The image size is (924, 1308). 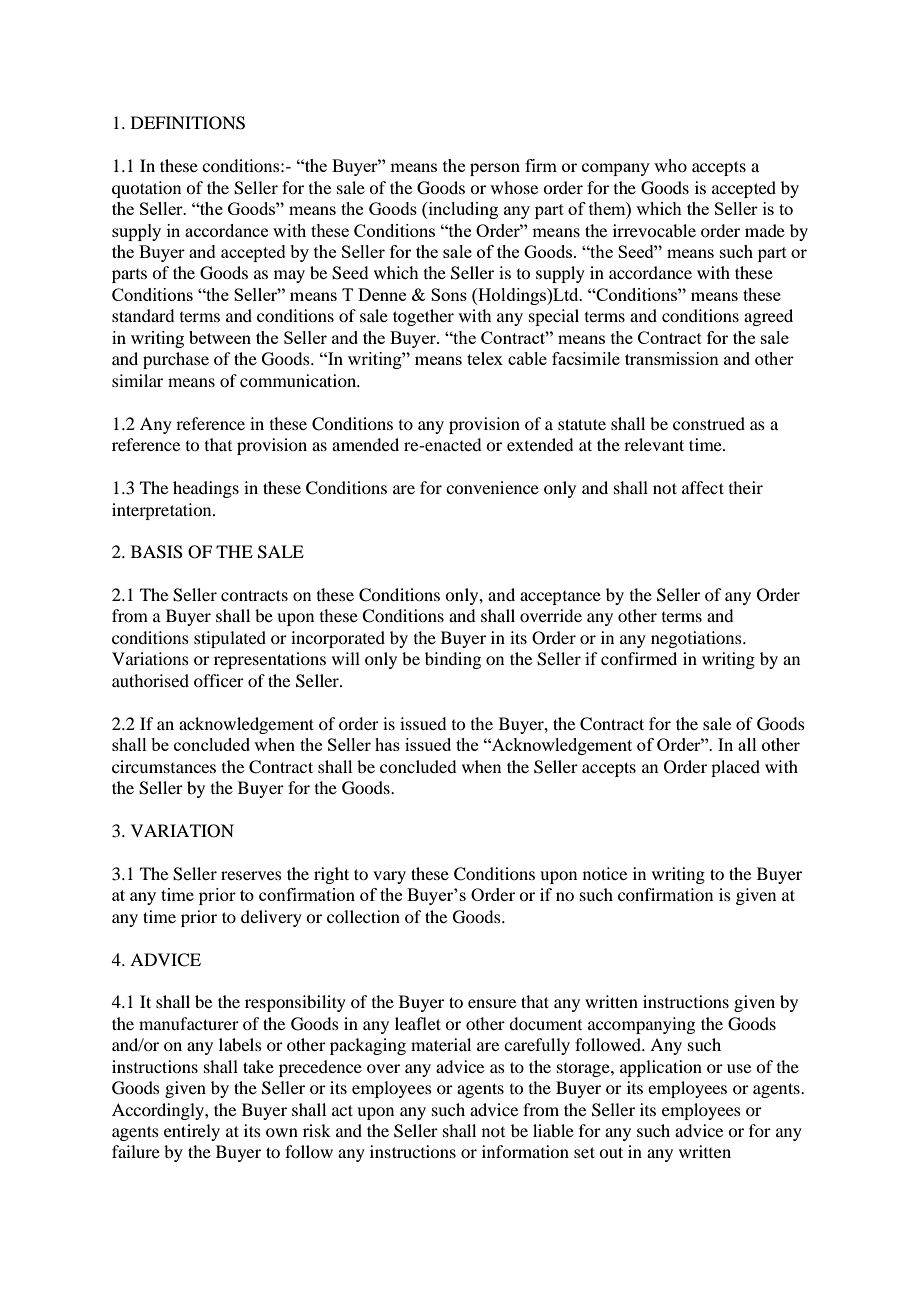 What do you see at coordinates (389, 877) in the document?
I see `vary` at bounding box center [389, 877].
